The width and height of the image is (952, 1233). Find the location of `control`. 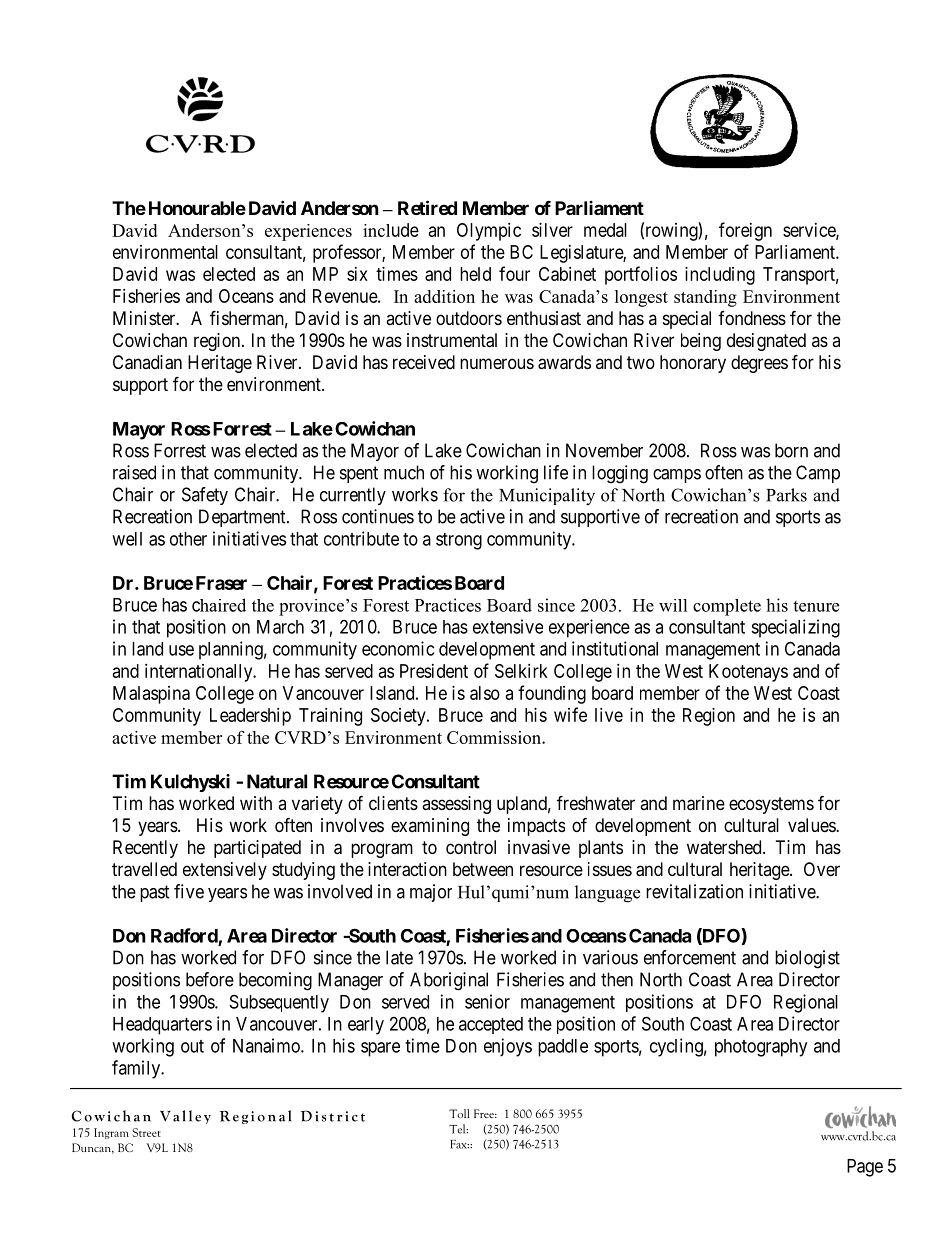

control is located at coordinates (471, 847).
